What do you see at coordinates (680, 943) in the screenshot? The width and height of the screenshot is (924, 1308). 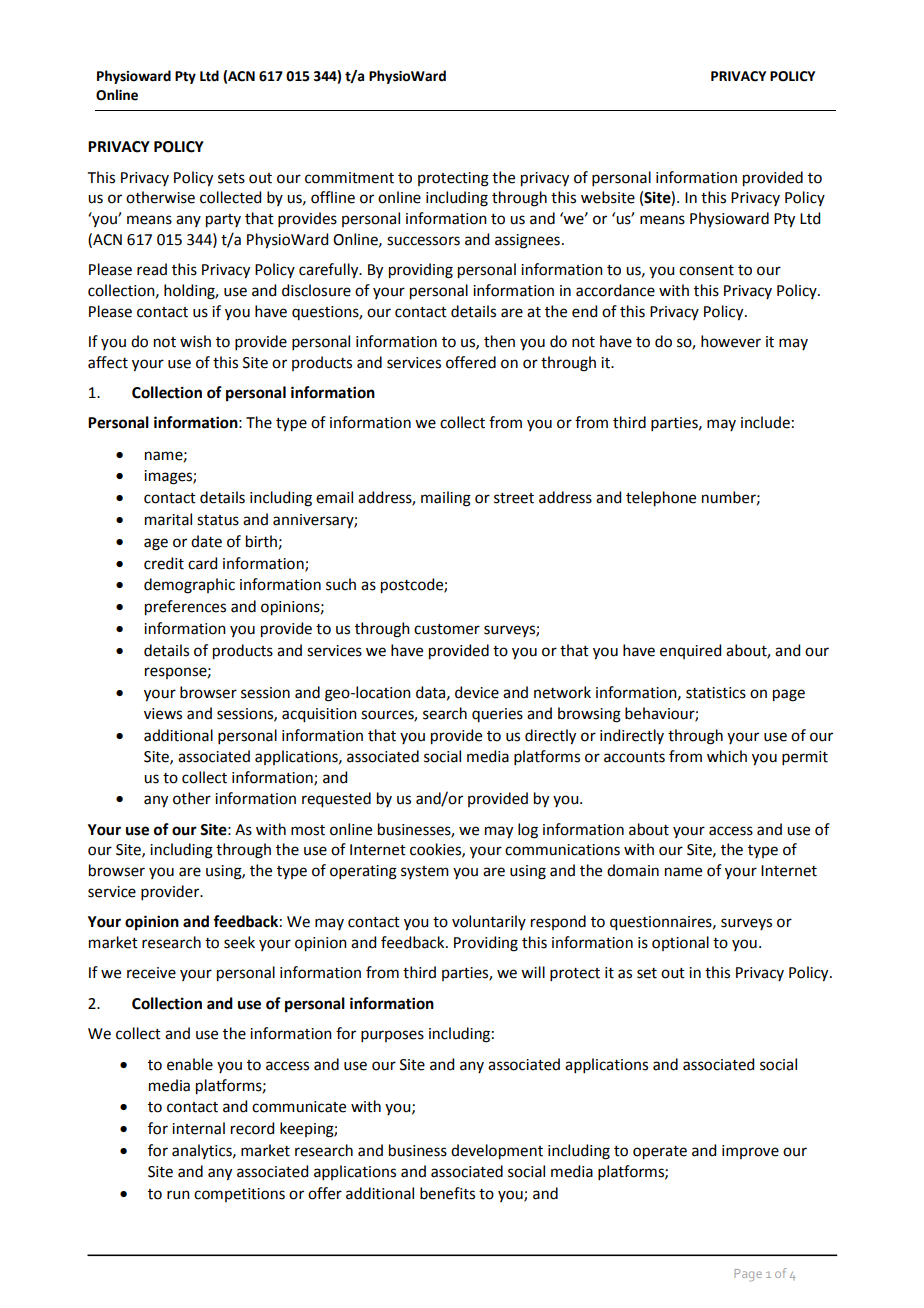 I see `optional` at bounding box center [680, 943].
